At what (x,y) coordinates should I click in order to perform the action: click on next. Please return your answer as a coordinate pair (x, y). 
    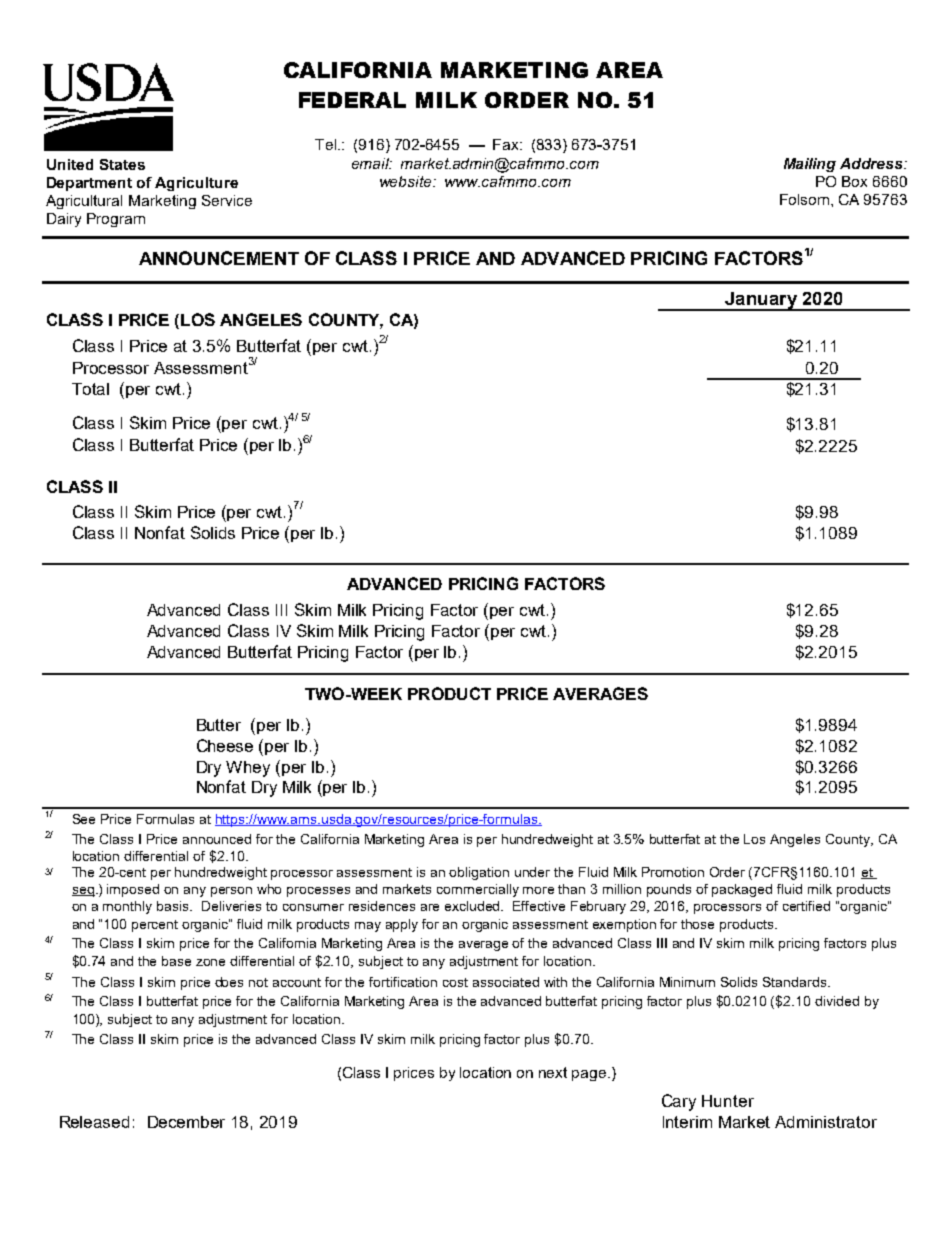
    Looking at the image, I should click on (553, 1072).
